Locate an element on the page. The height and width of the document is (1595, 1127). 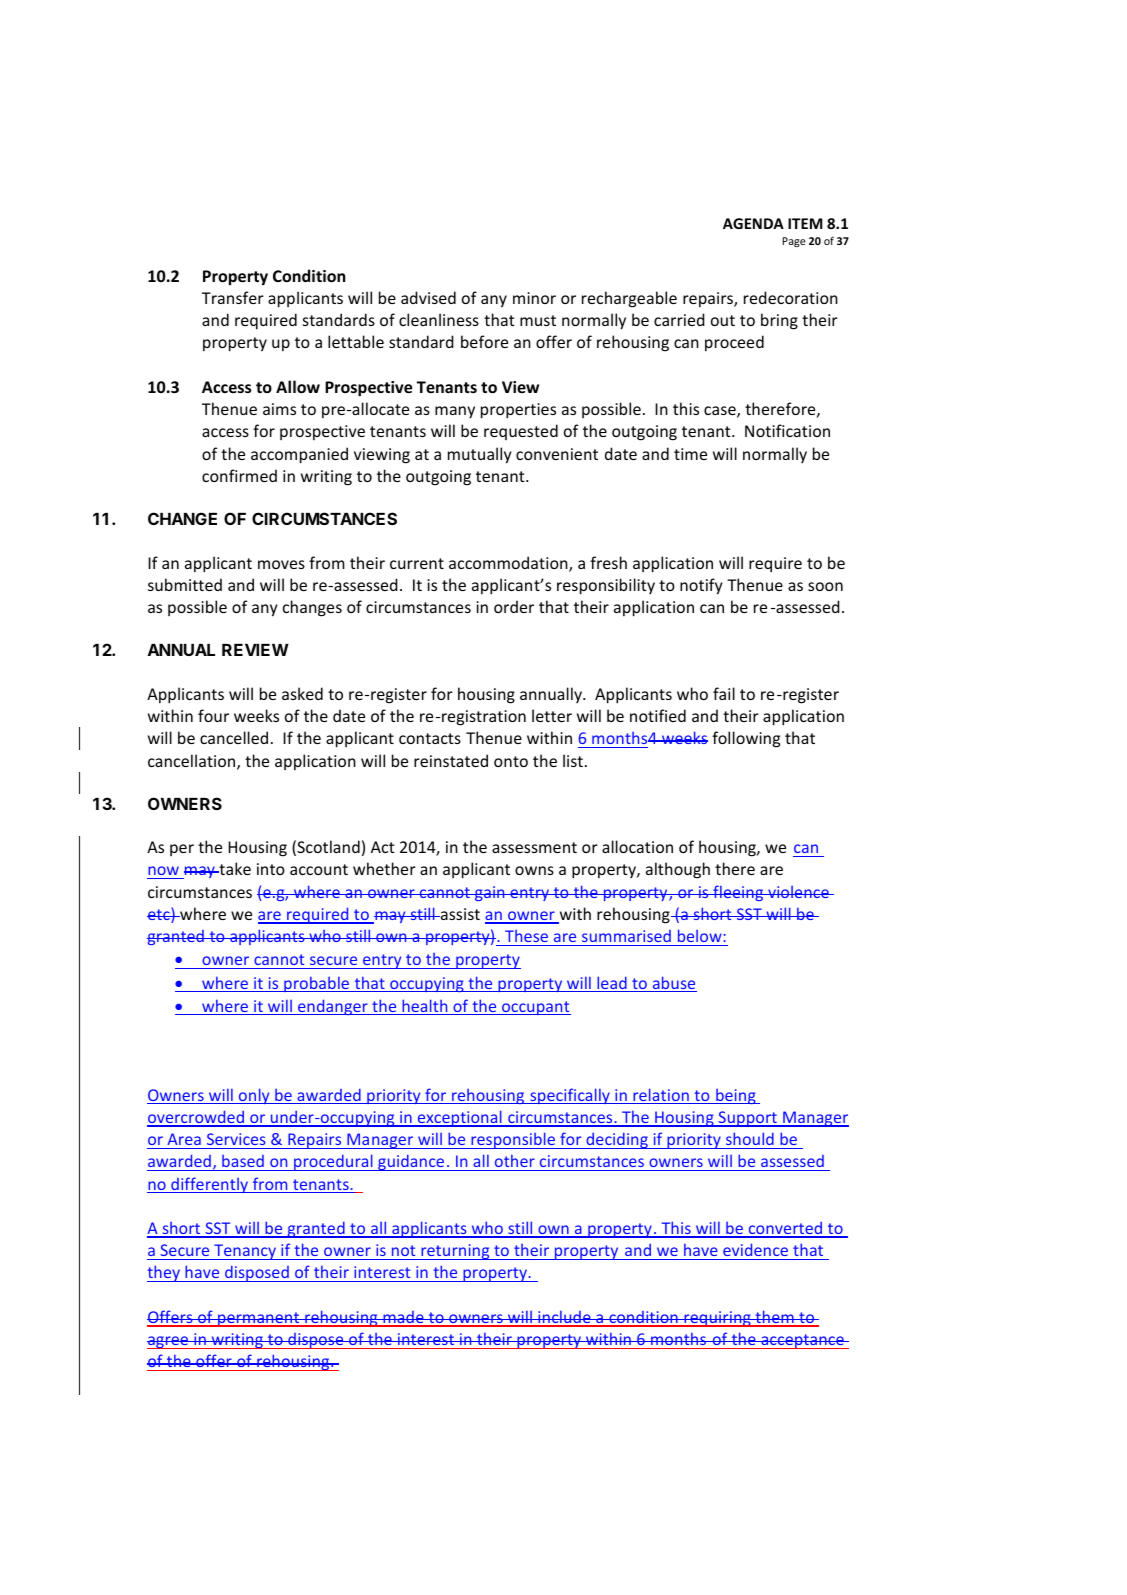
Transfer is located at coordinates (233, 297).
